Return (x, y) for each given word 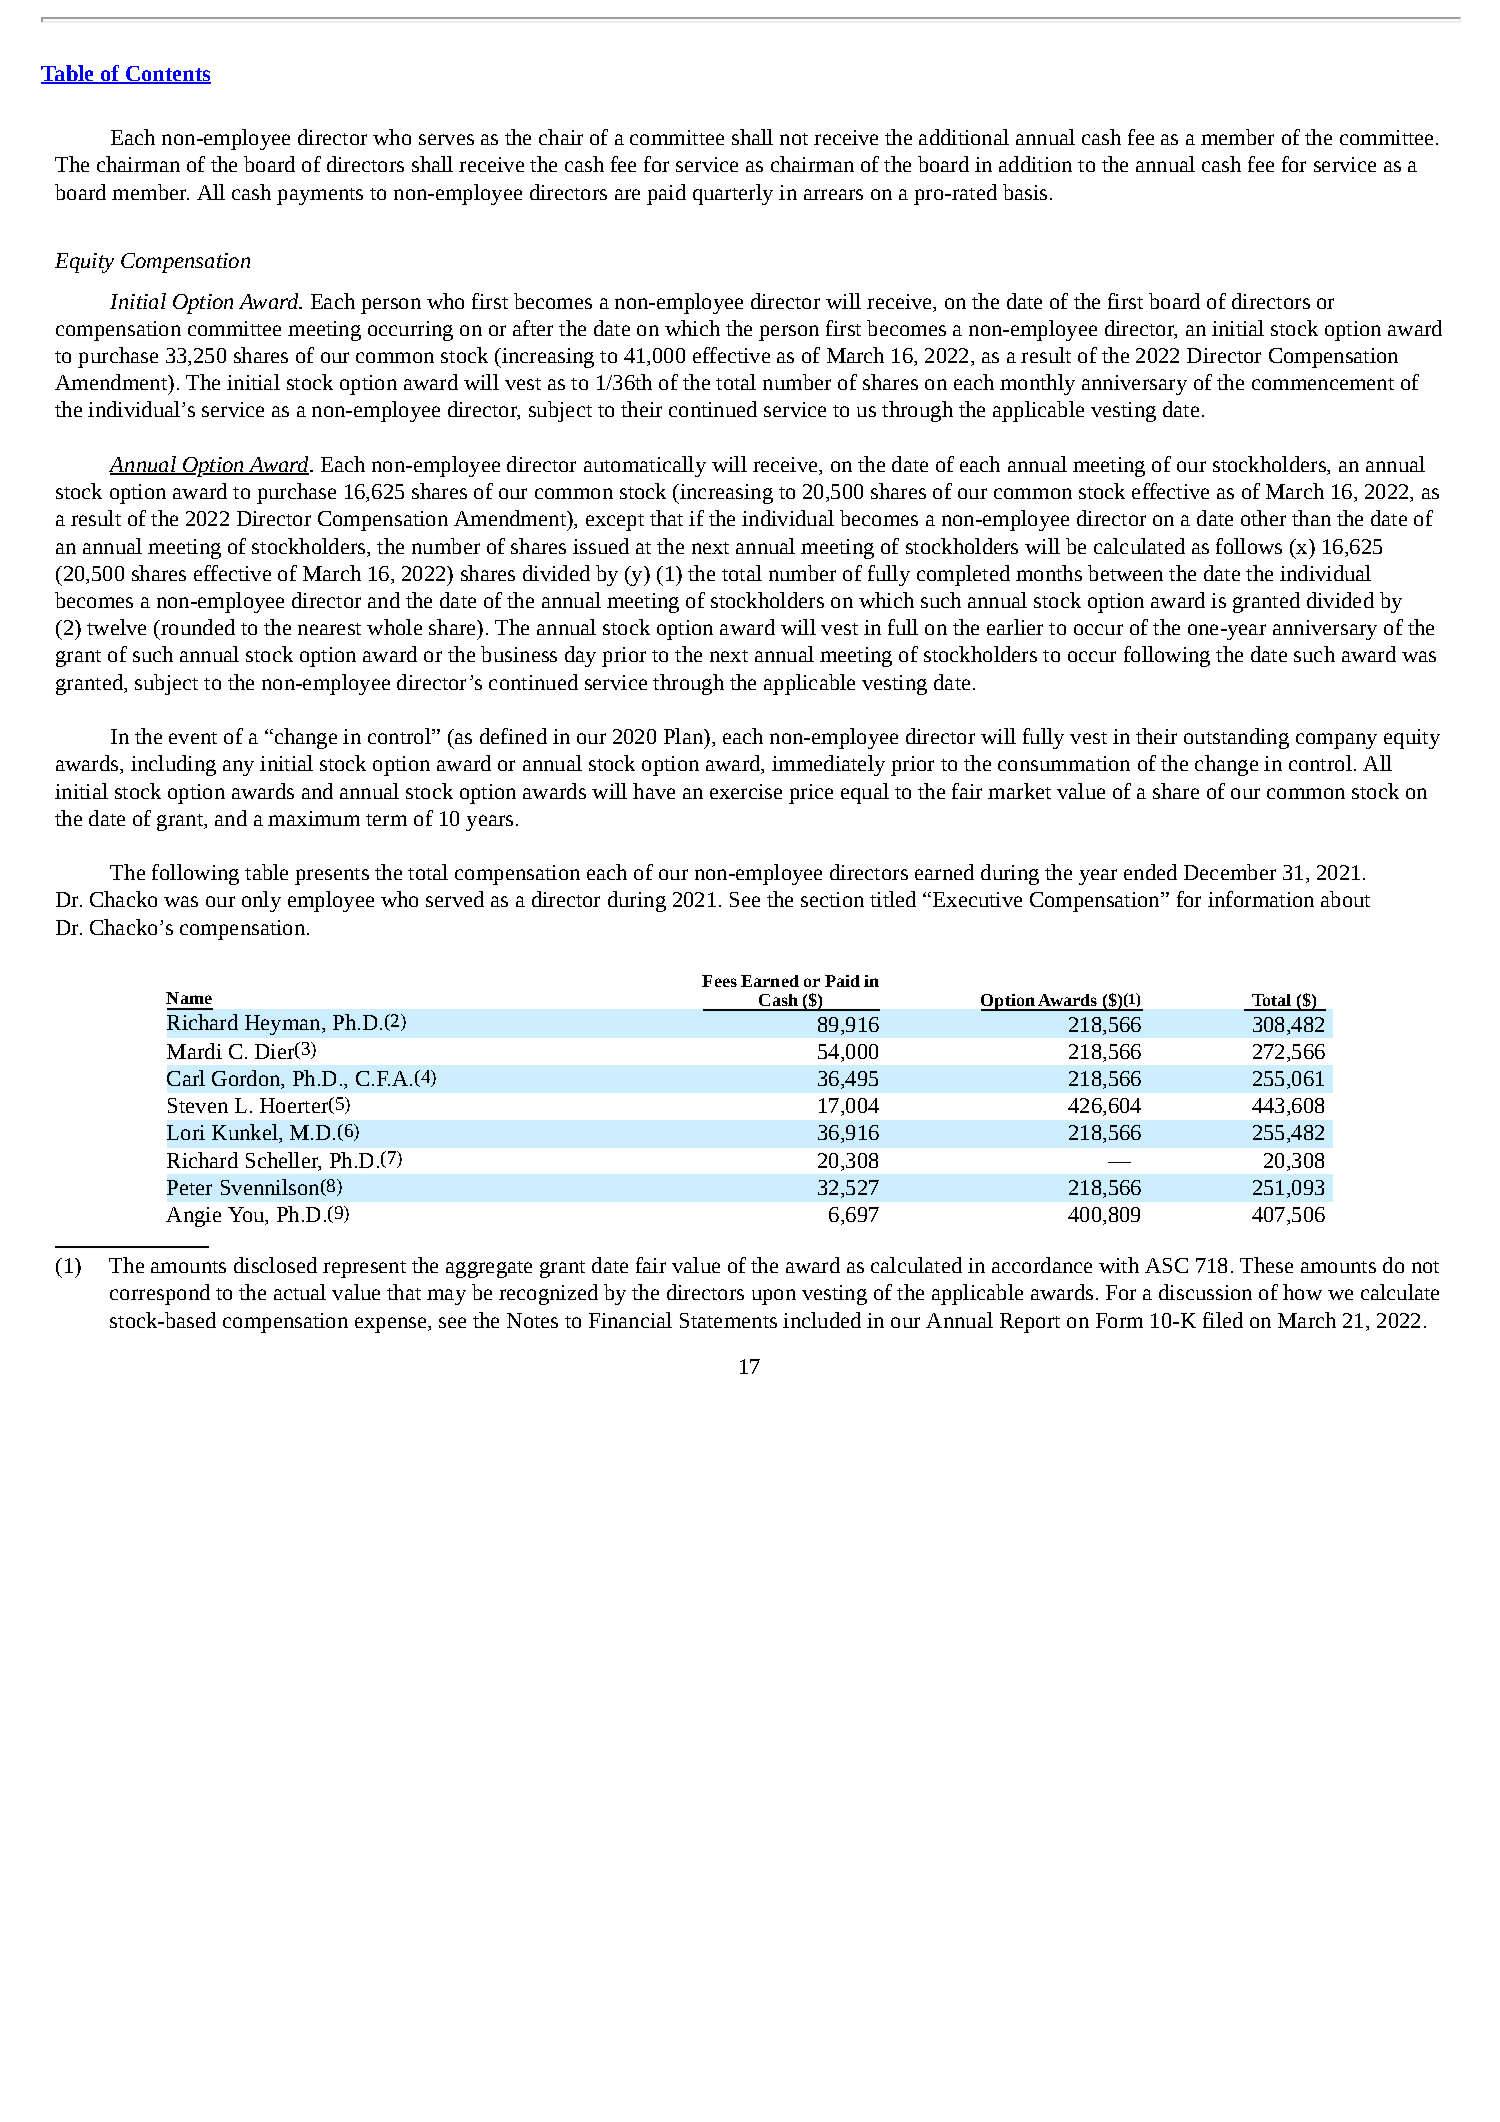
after (533, 328)
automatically (645, 466)
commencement (1323, 384)
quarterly (733, 194)
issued (601, 546)
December (1230, 872)
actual (300, 1292)
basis (1025, 192)
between (1125, 573)
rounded (197, 627)
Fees (719, 981)
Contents (167, 74)
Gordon (247, 1079)
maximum (314, 818)
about (1345, 899)
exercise (746, 791)
